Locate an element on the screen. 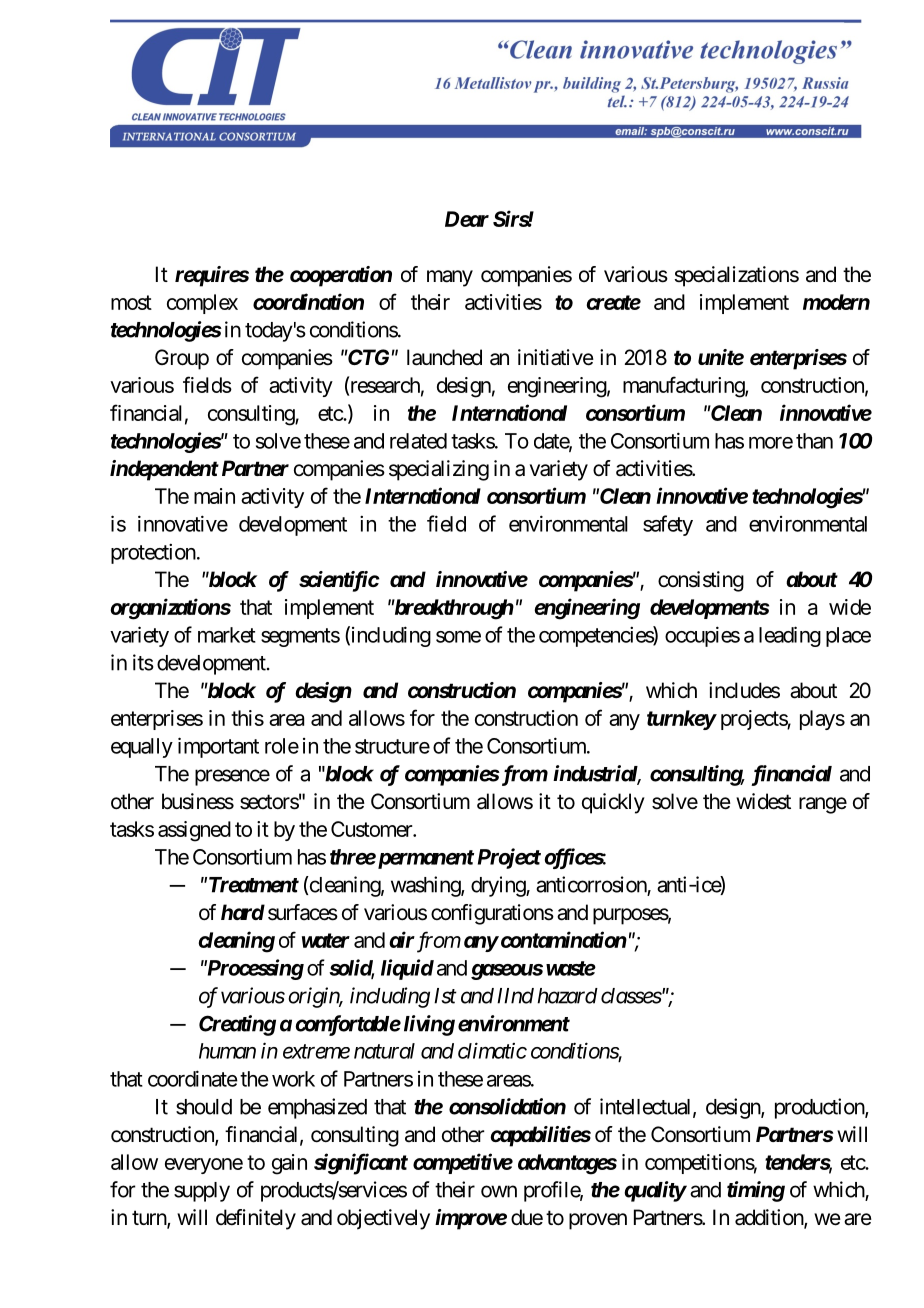  addition is located at coordinates (770, 1218).
